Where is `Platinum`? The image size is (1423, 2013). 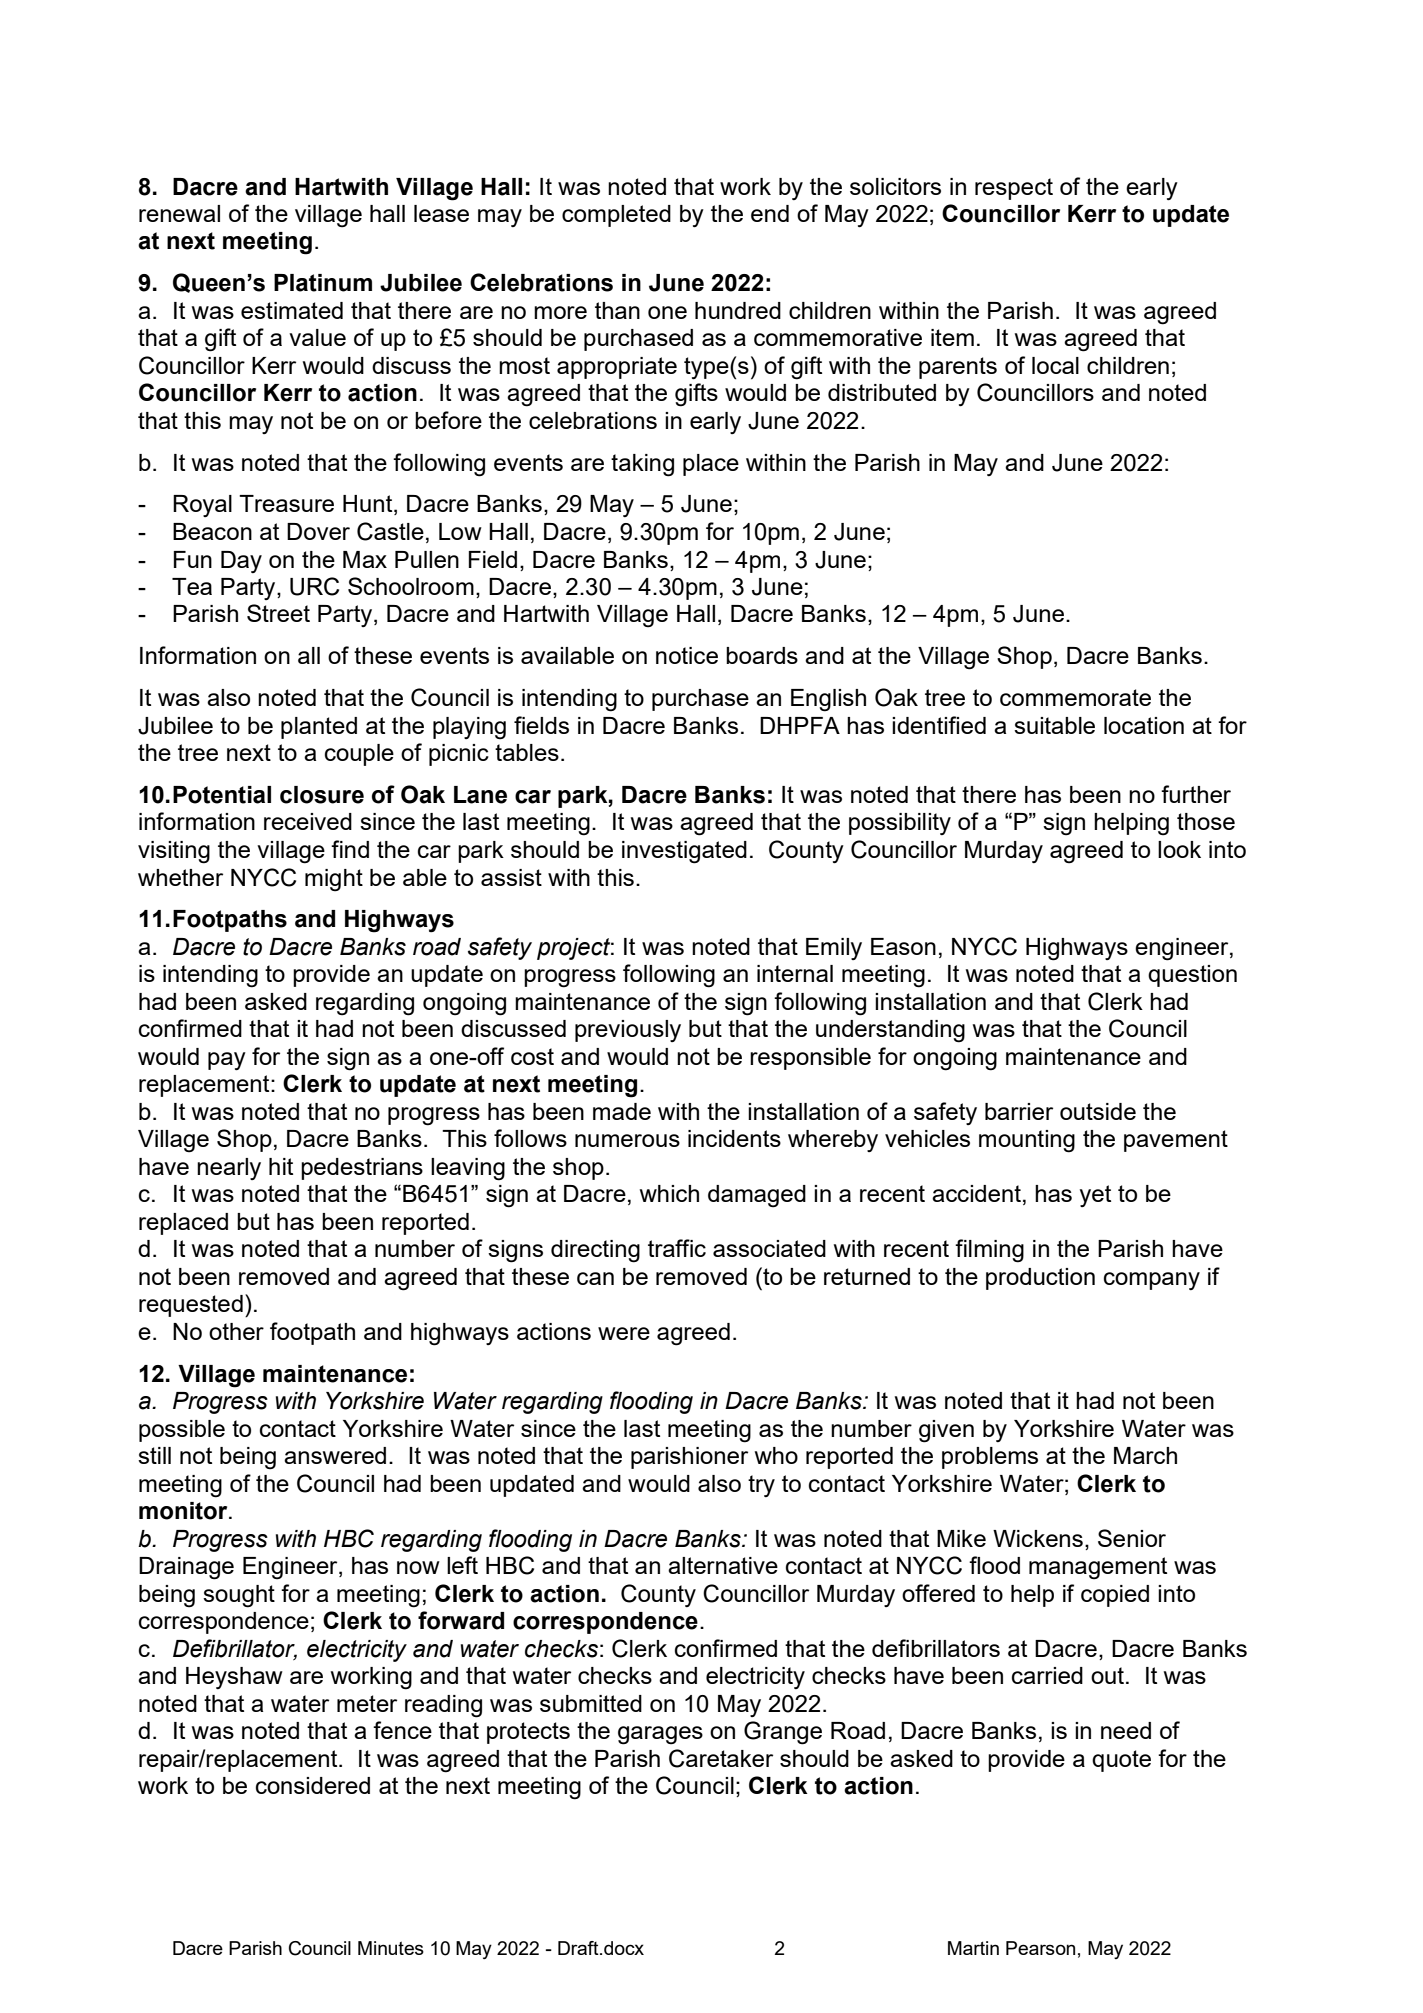 Platinum is located at coordinates (323, 283).
